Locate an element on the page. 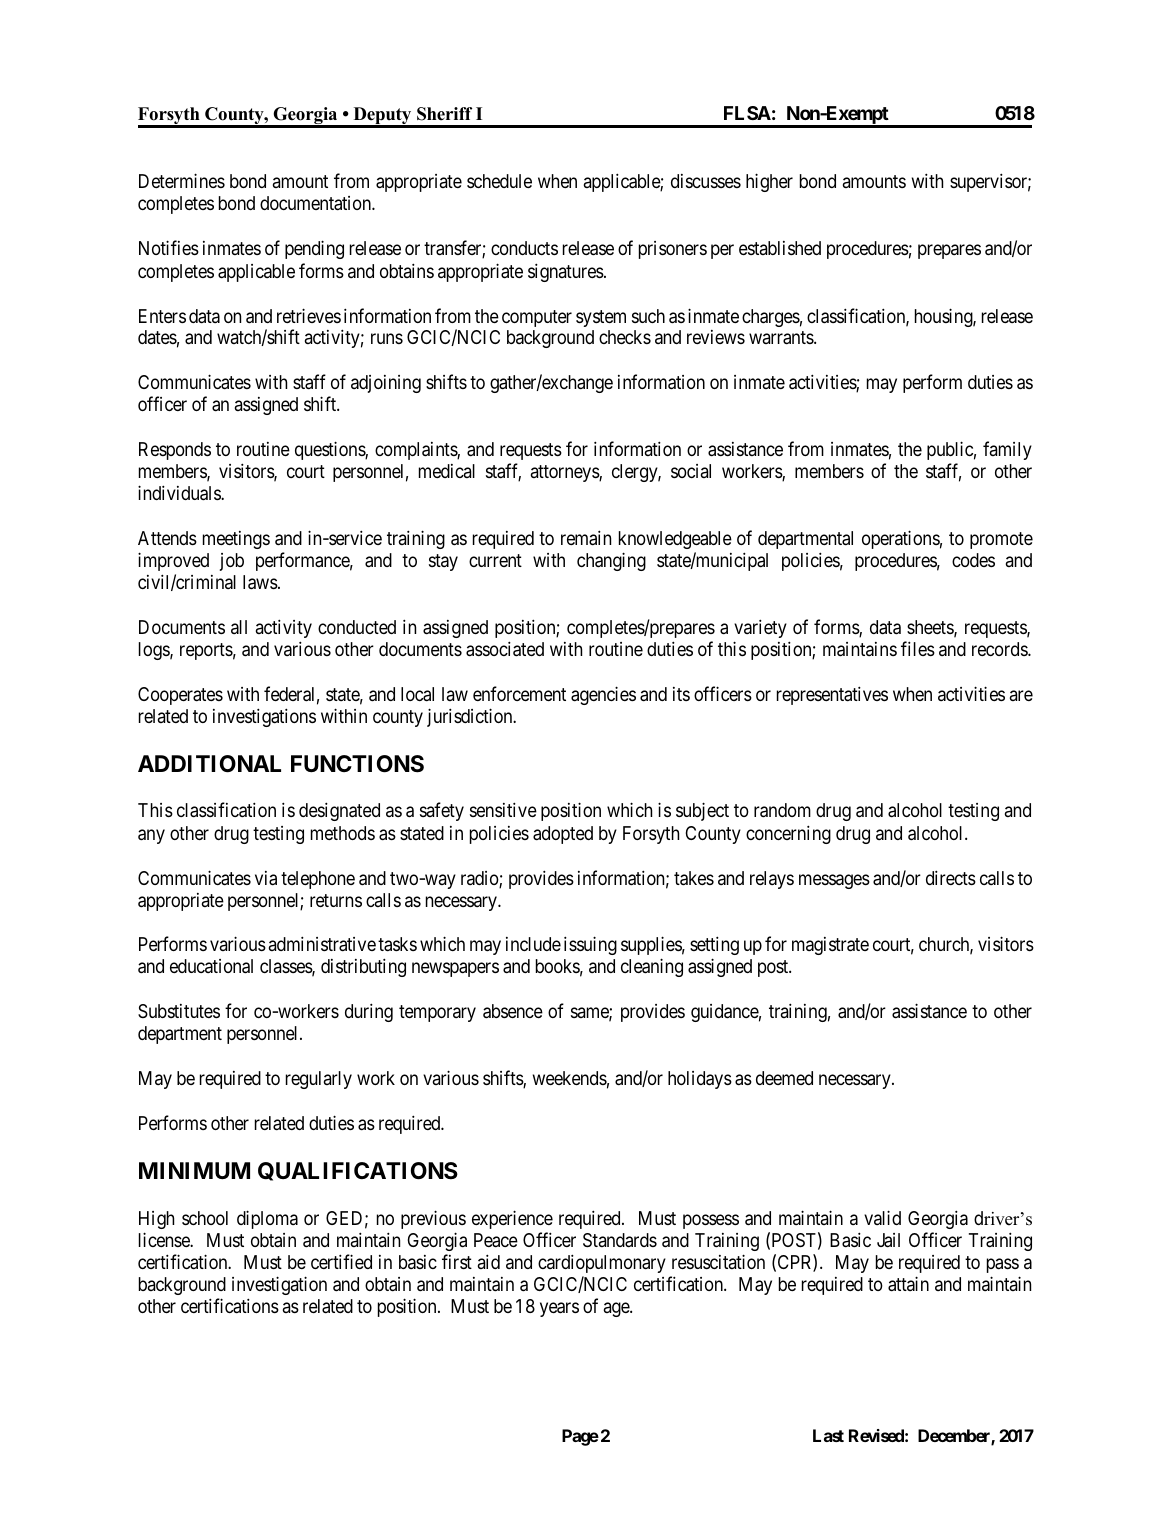 This document has width=1170, height=1515. regularly is located at coordinates (319, 1080).
